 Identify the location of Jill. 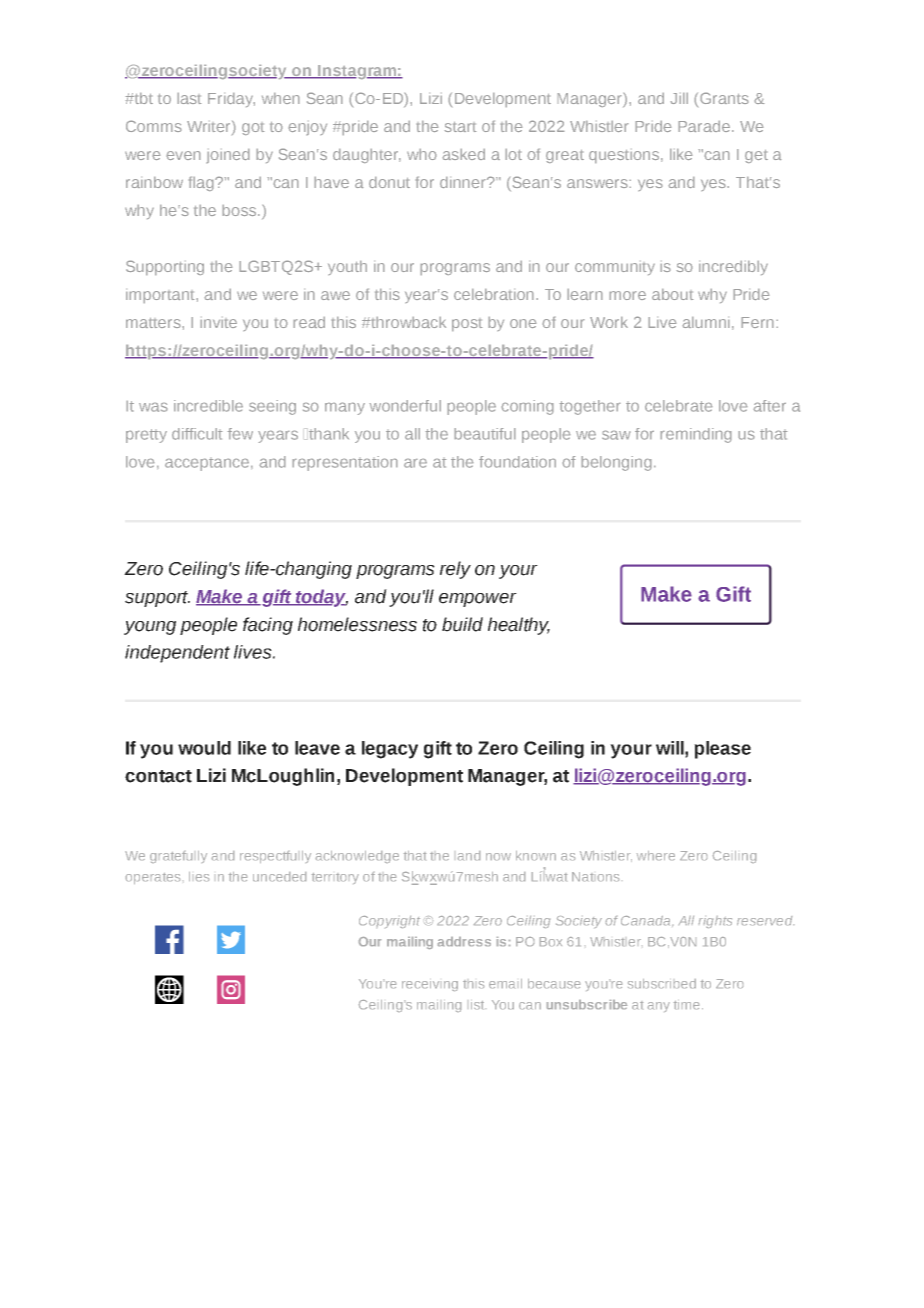
(679, 98).
